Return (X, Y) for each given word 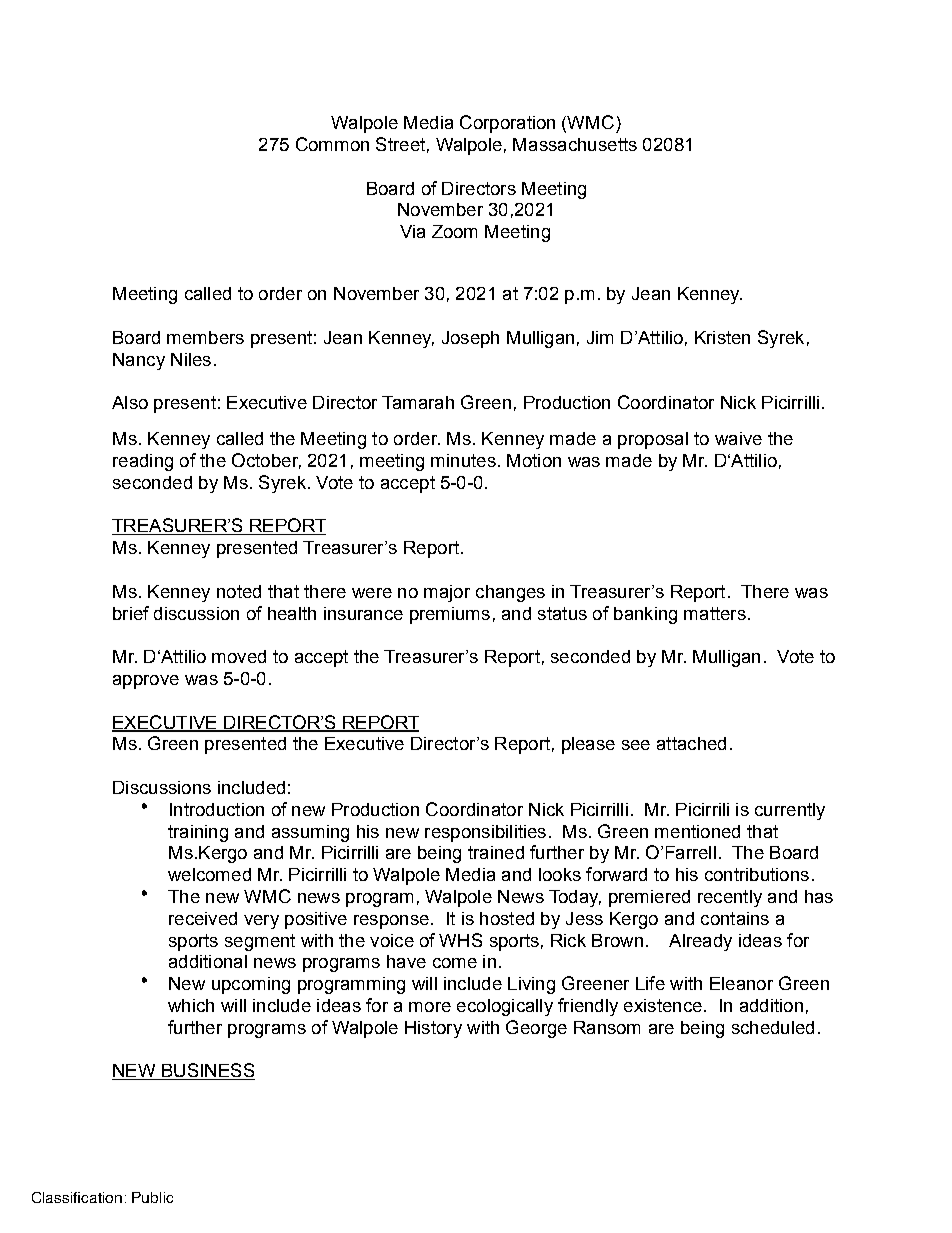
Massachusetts (575, 144)
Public (152, 1197)
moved (239, 656)
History (433, 1029)
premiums (450, 615)
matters (715, 613)
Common (332, 144)
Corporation (507, 124)
